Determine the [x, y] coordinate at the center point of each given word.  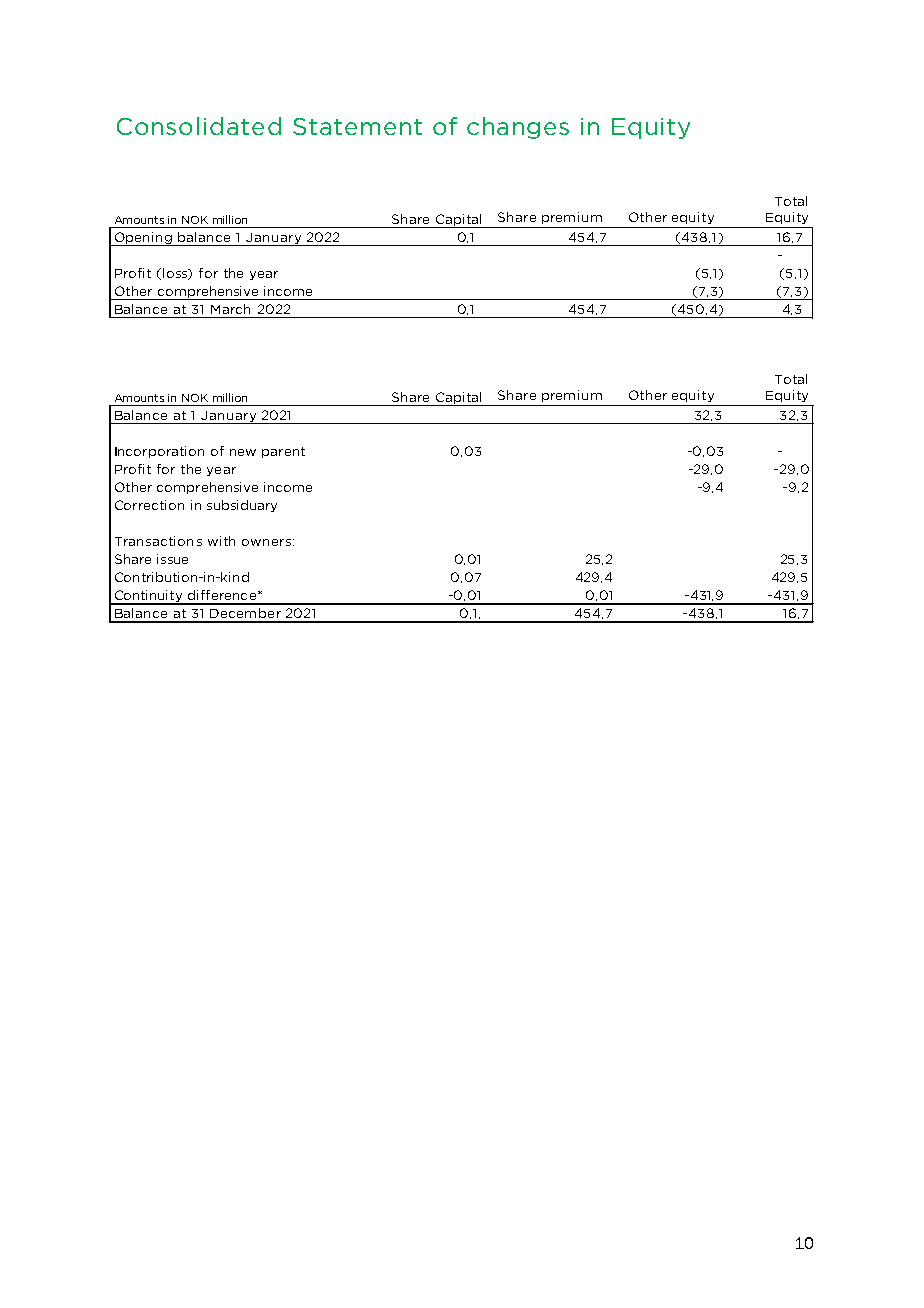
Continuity [148, 597]
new [243, 452]
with [221, 541]
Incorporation [159, 452]
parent [283, 452]
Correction [149, 505]
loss [176, 274]
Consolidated [199, 126]
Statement [357, 126]
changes [518, 128]
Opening [143, 239]
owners [266, 542]
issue [172, 559]
